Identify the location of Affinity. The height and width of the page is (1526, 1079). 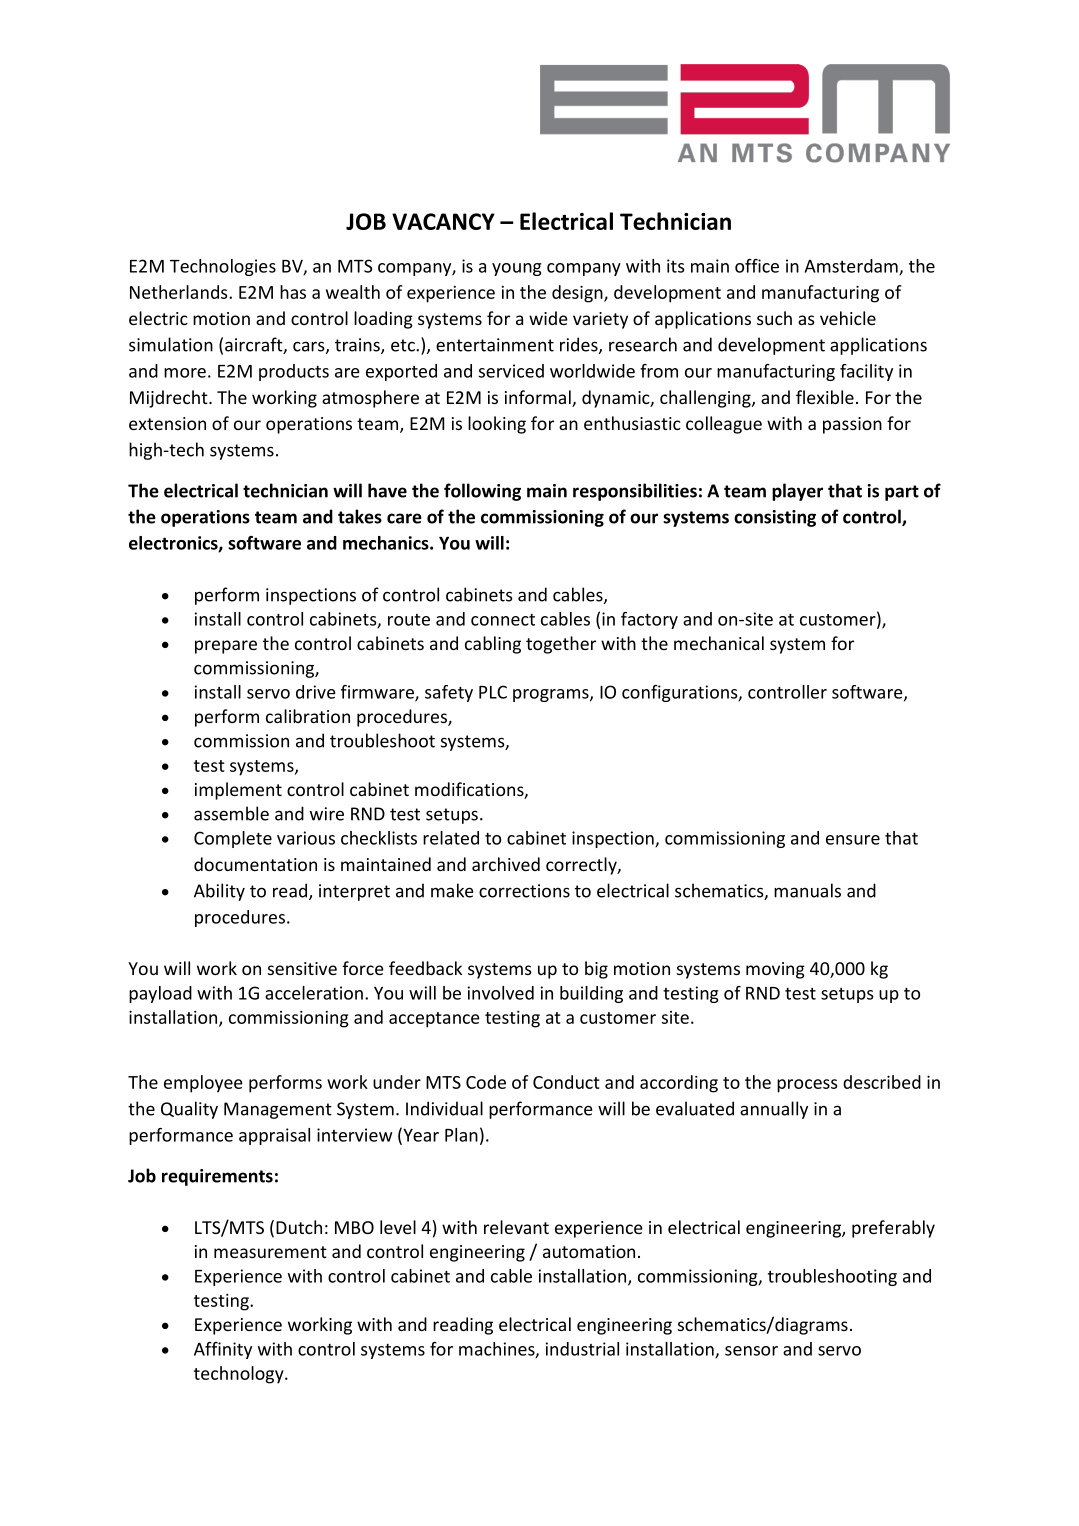
(223, 1350).
